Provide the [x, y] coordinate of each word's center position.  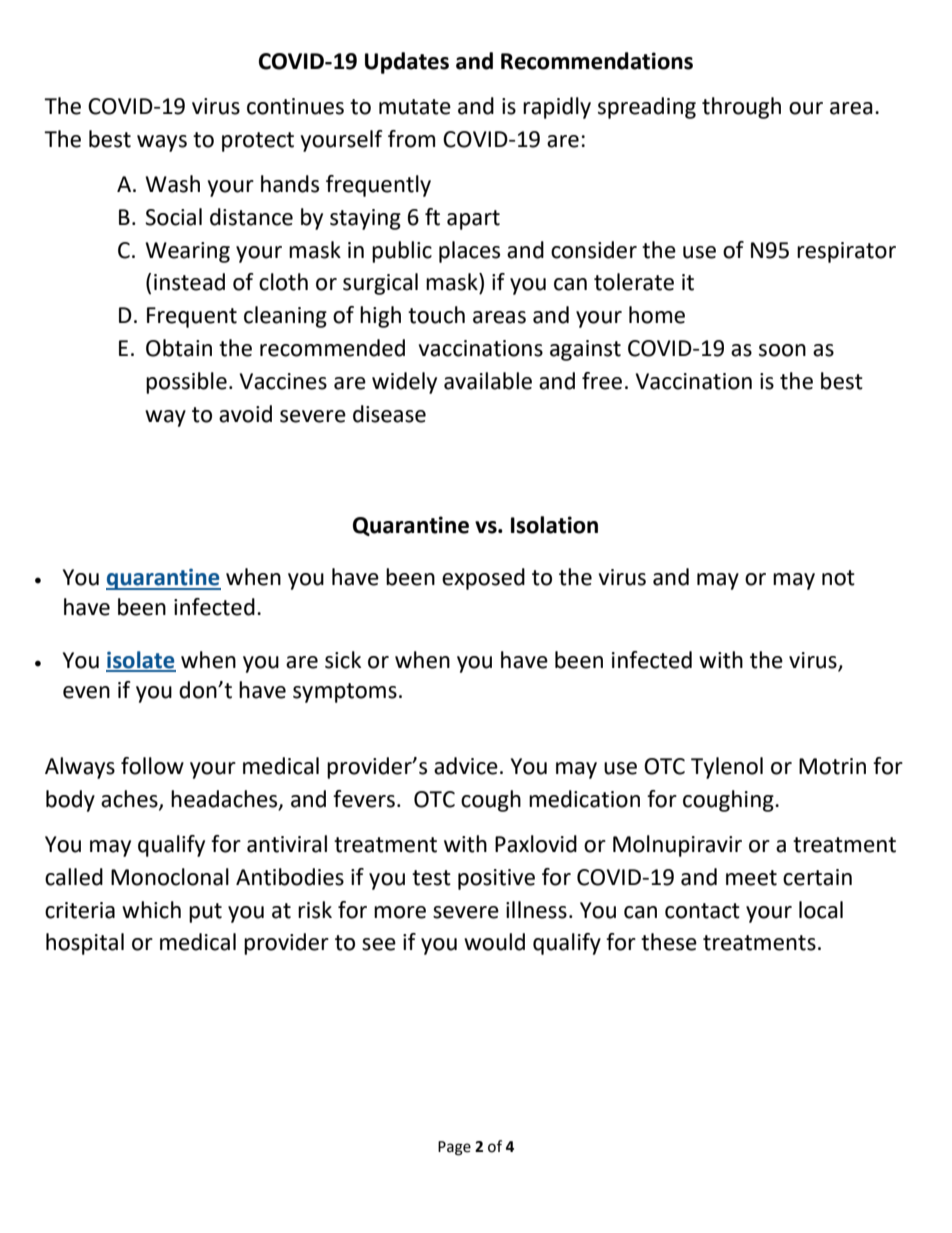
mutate [415, 107]
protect [258, 142]
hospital [85, 944]
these [669, 942]
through [741, 108]
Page [454, 1148]
